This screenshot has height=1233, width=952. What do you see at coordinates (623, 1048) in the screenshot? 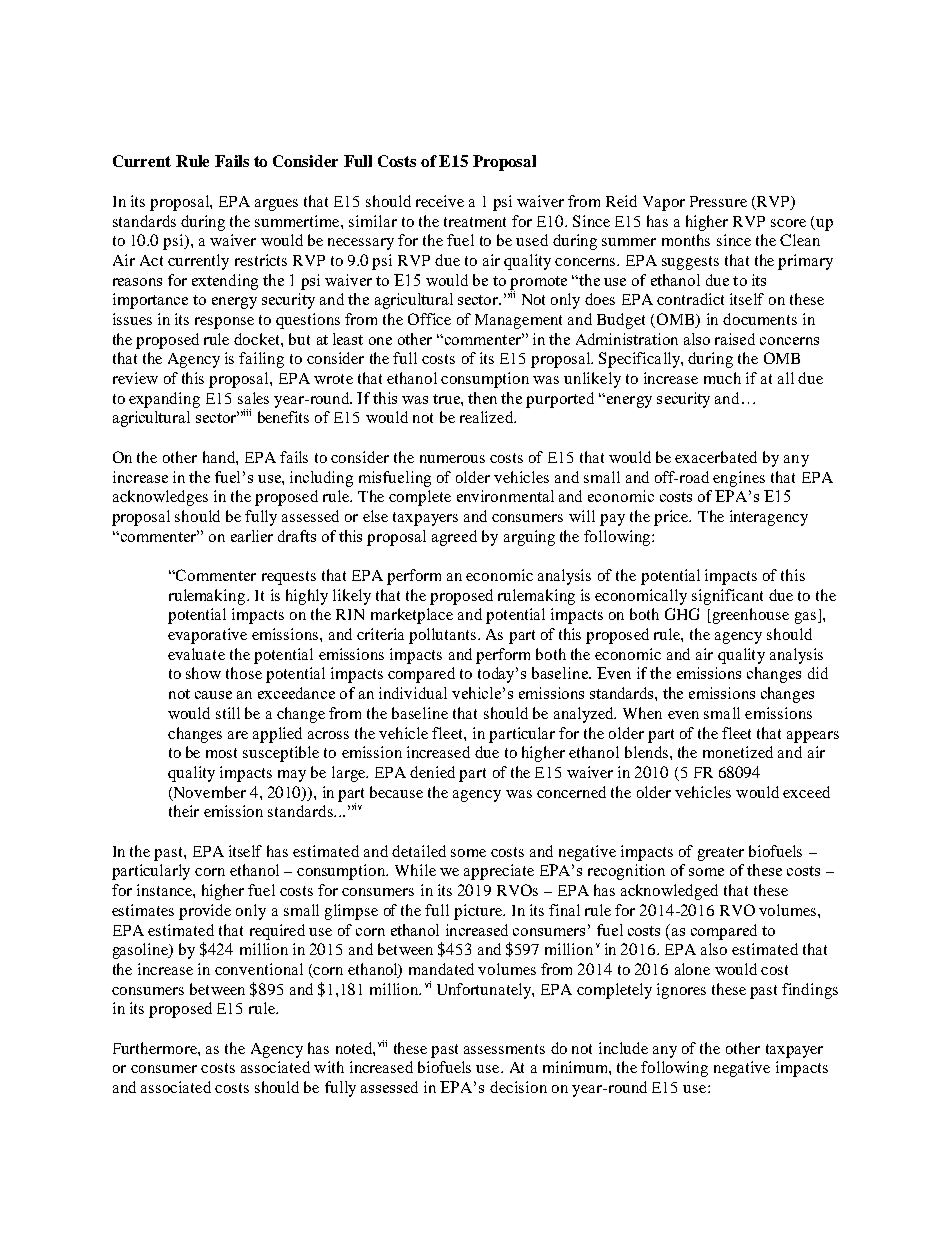
I see `include` at bounding box center [623, 1048].
